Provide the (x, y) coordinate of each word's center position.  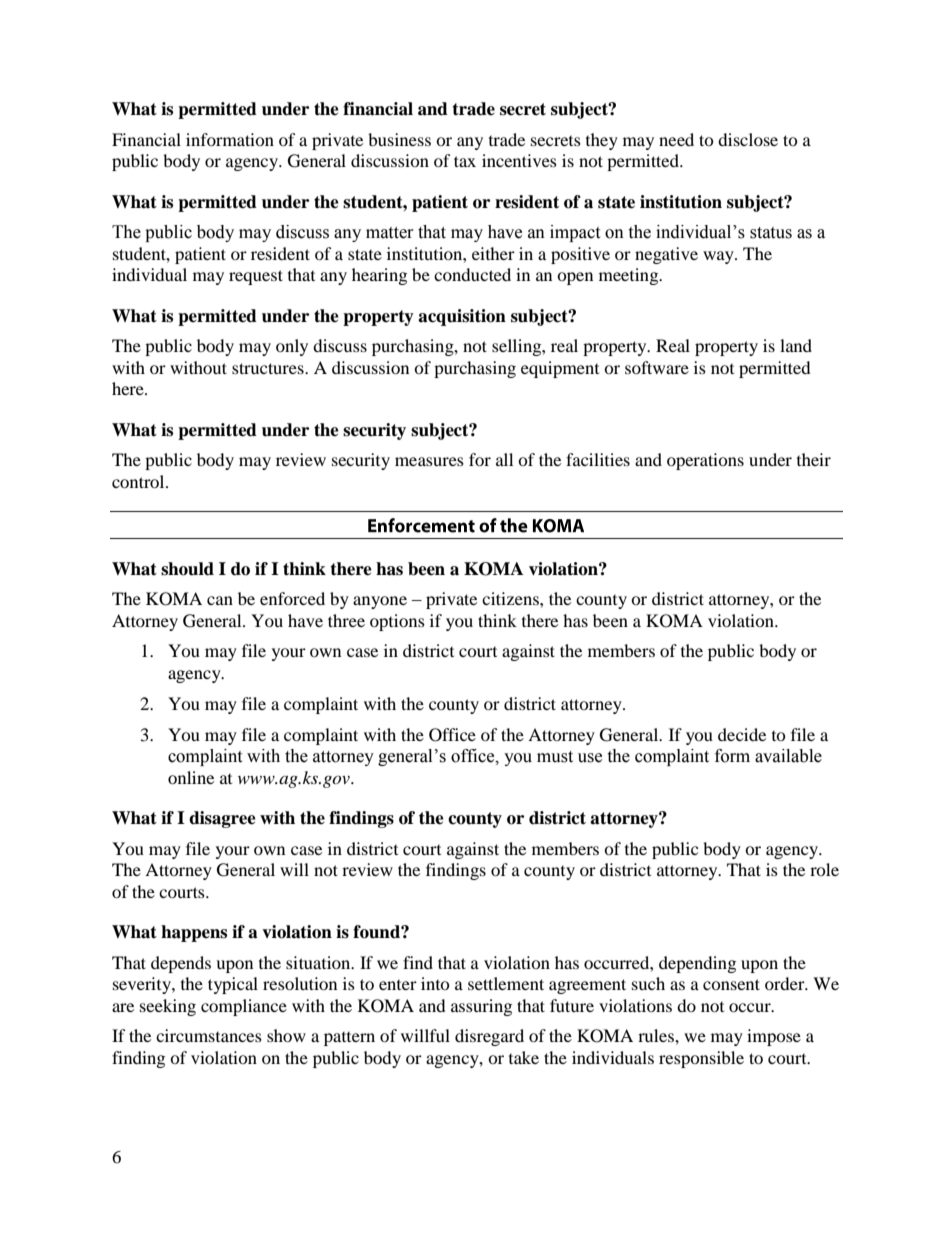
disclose (748, 139)
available (788, 756)
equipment (560, 369)
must (555, 757)
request (256, 277)
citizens (511, 598)
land (796, 345)
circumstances (209, 1035)
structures (269, 368)
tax (465, 161)
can (220, 600)
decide (742, 734)
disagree (222, 819)
